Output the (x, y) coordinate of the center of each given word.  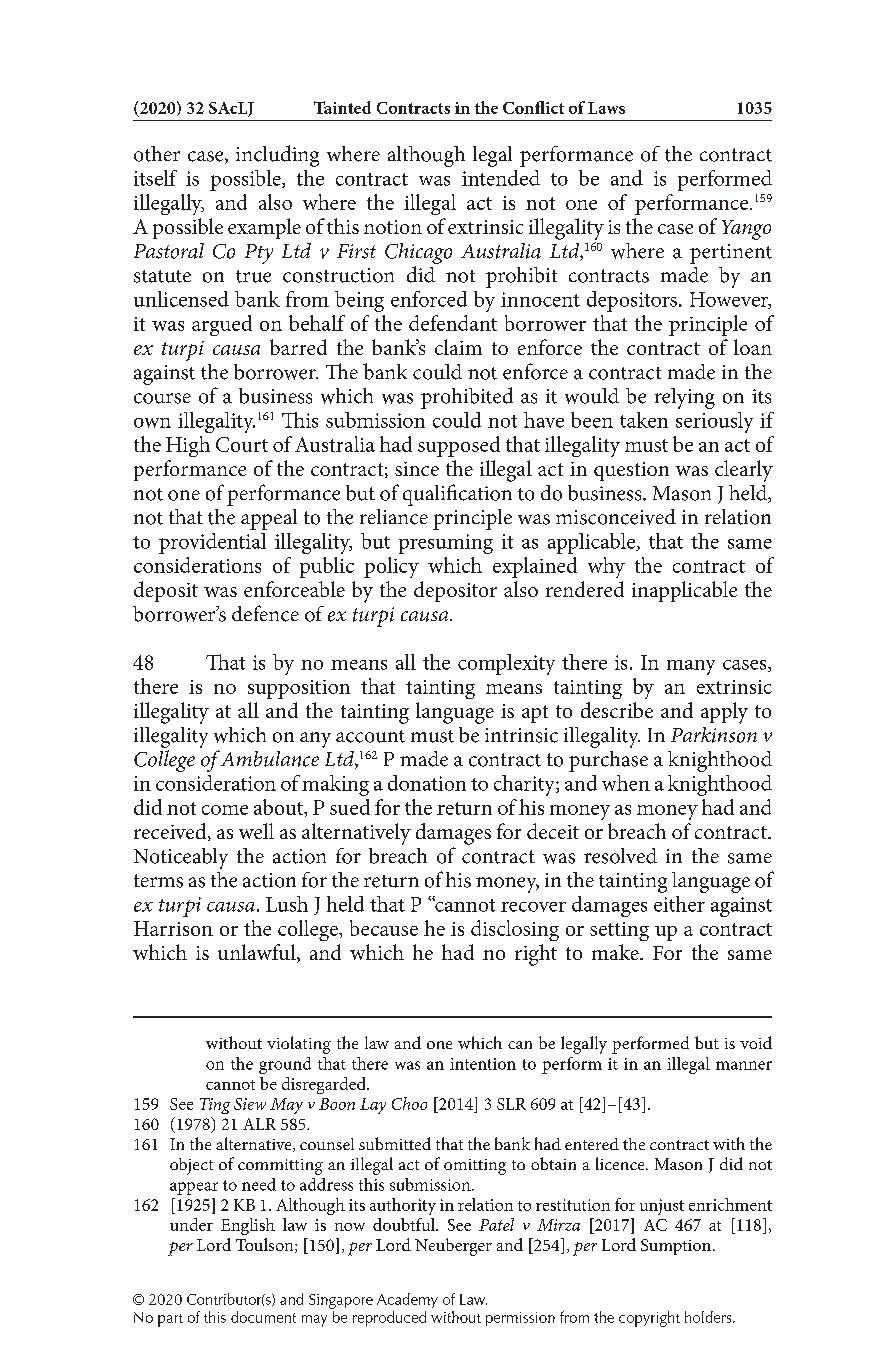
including (277, 156)
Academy (407, 1300)
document (263, 1317)
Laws (606, 108)
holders (709, 1317)
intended (501, 178)
